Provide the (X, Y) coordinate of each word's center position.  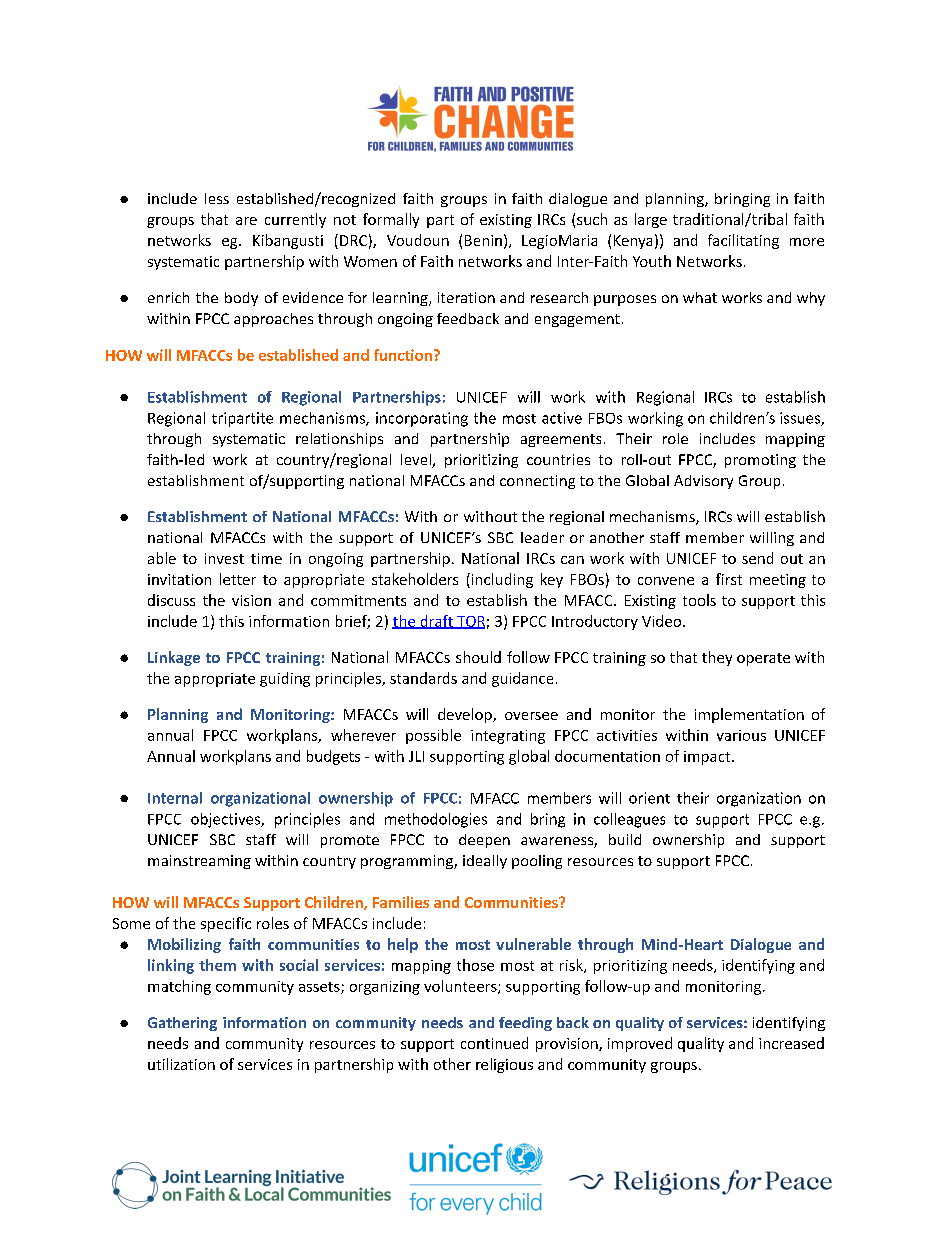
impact (708, 758)
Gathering (182, 1024)
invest (224, 558)
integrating (508, 737)
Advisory (703, 482)
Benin (483, 240)
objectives (226, 820)
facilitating (743, 241)
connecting (537, 482)
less (217, 198)
